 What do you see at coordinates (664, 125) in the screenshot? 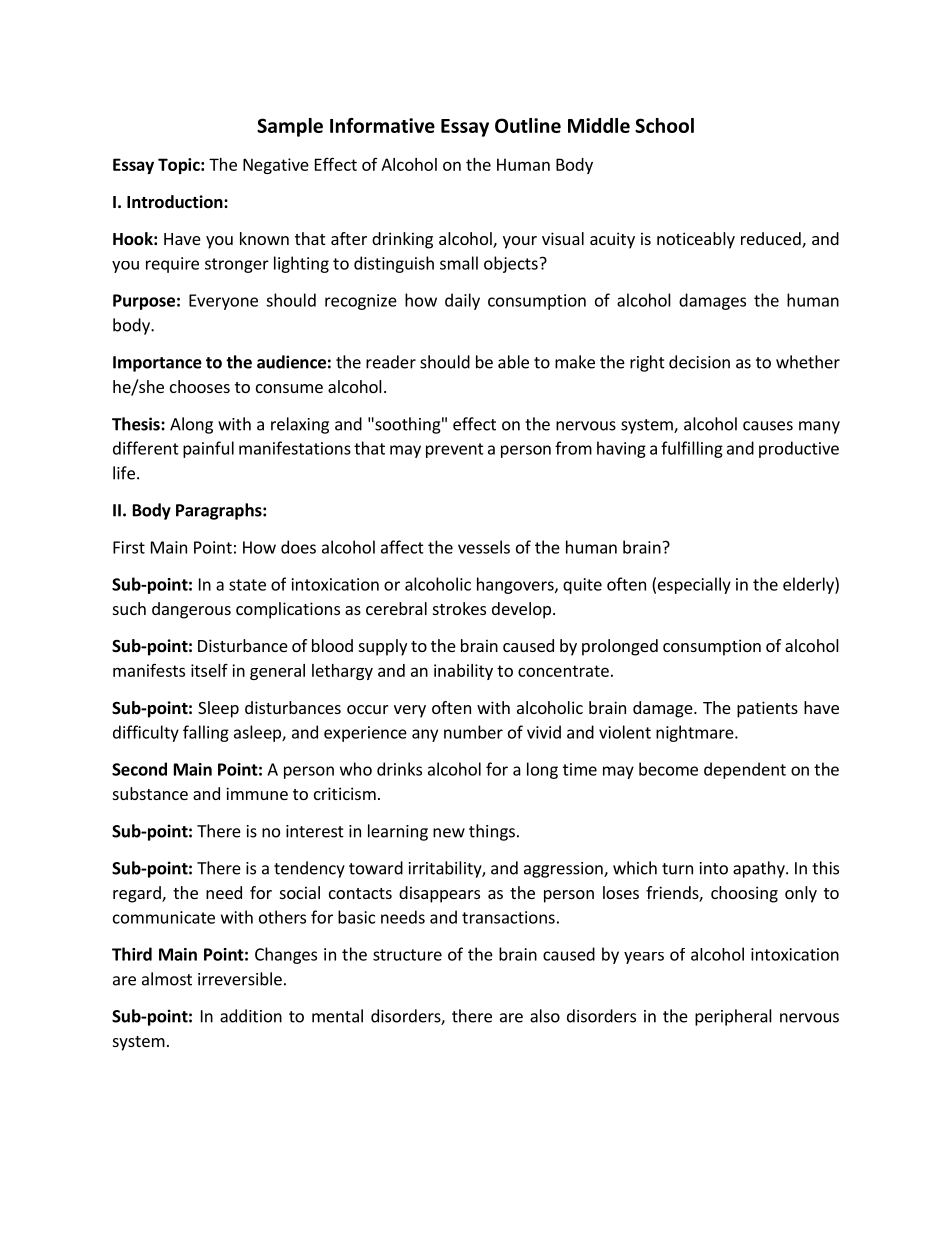
I see `School` at bounding box center [664, 125].
